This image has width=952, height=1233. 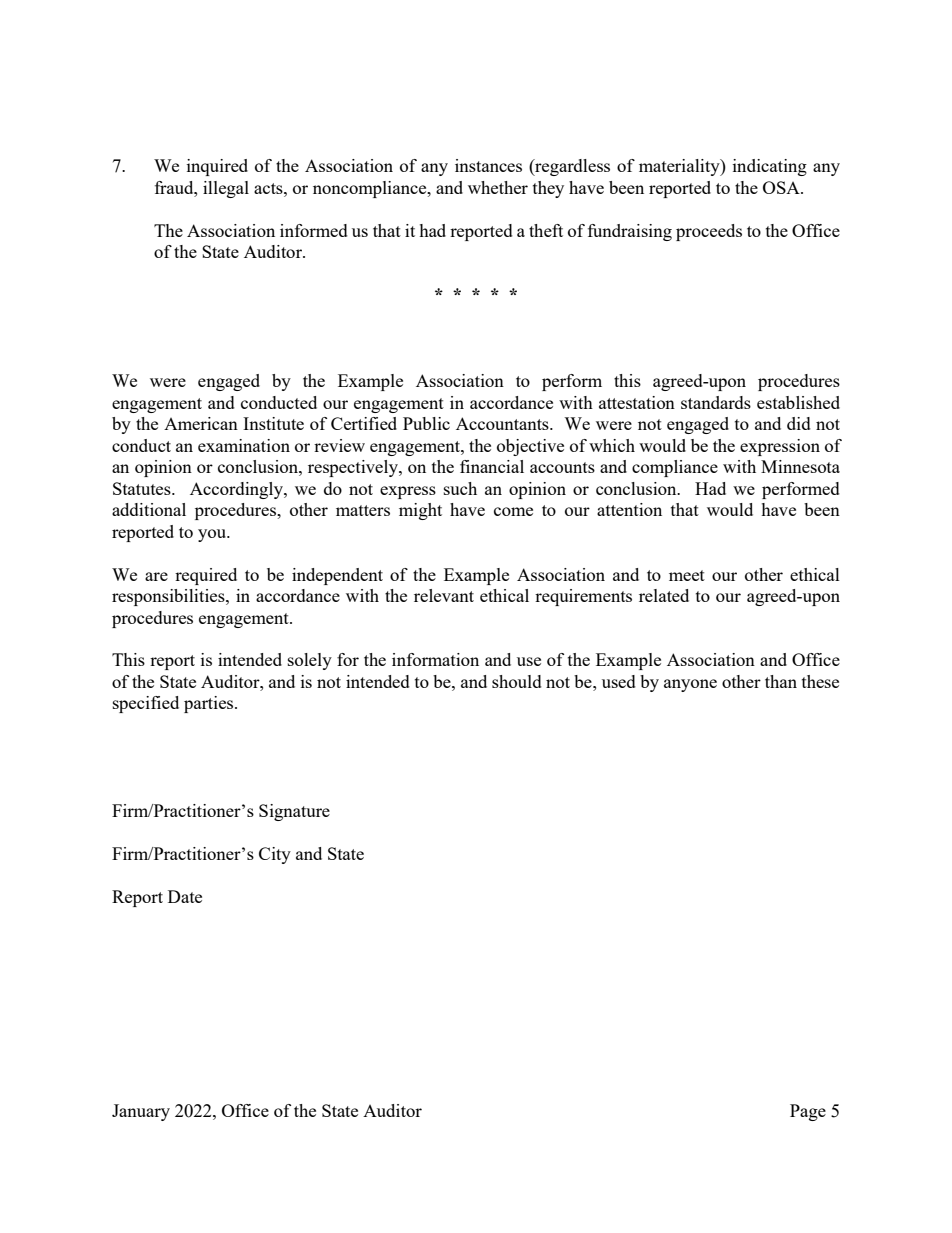 What do you see at coordinates (226, 189) in the image?
I see `illegal` at bounding box center [226, 189].
